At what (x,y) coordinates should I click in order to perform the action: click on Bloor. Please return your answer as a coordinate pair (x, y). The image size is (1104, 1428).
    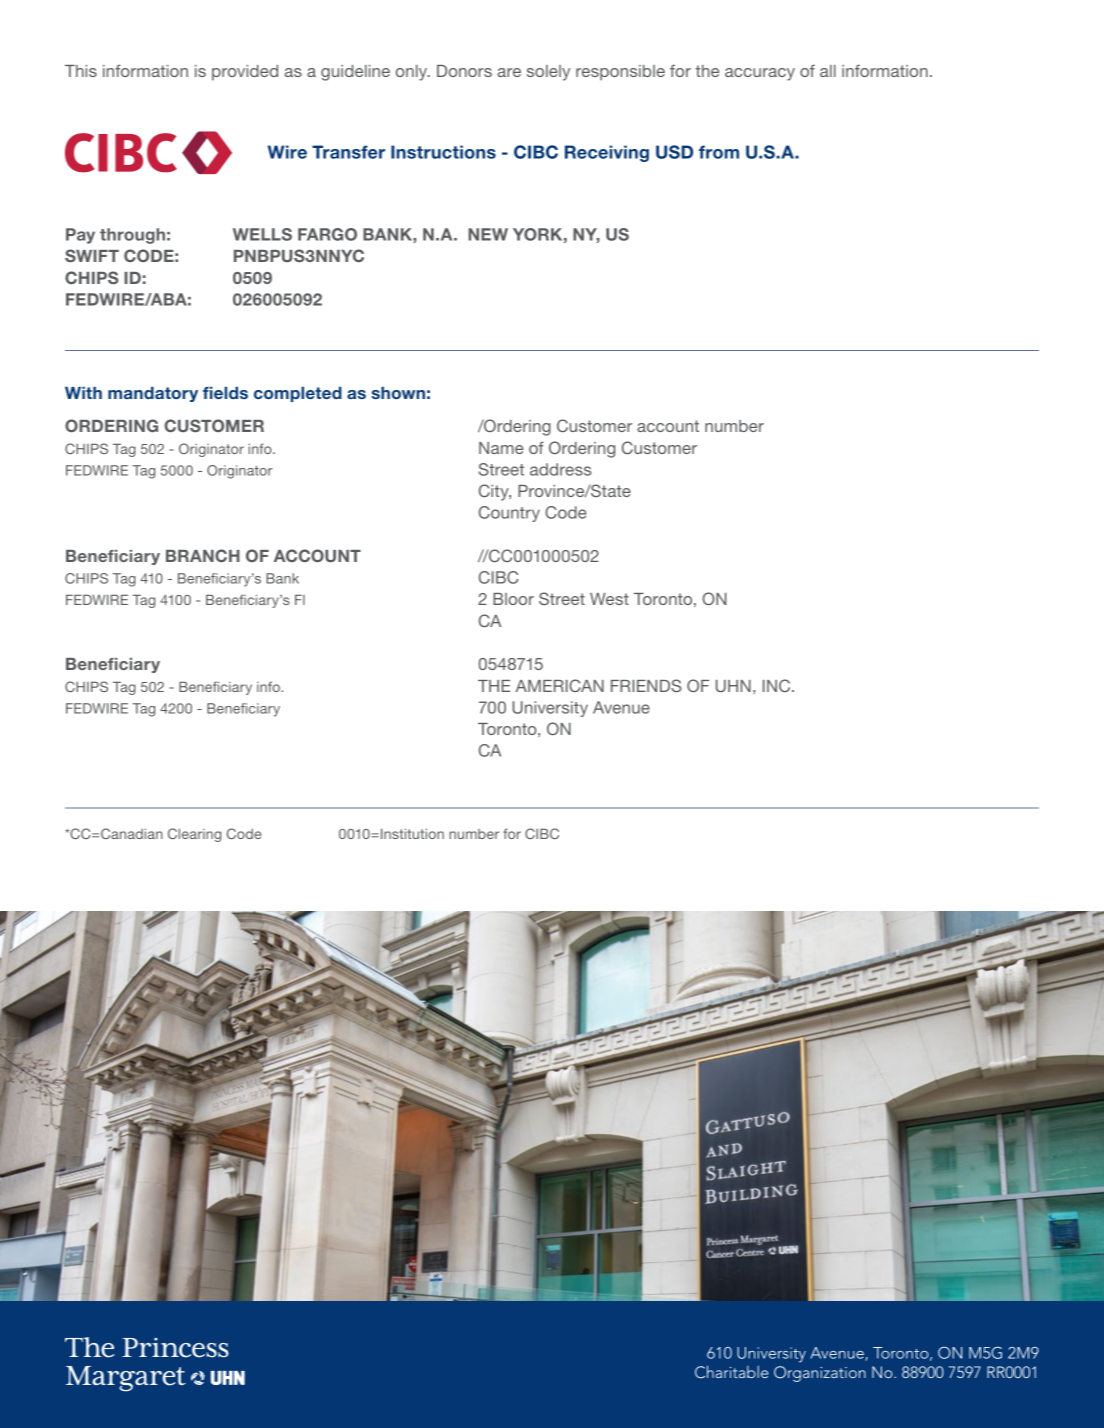
    Looking at the image, I should click on (513, 599).
